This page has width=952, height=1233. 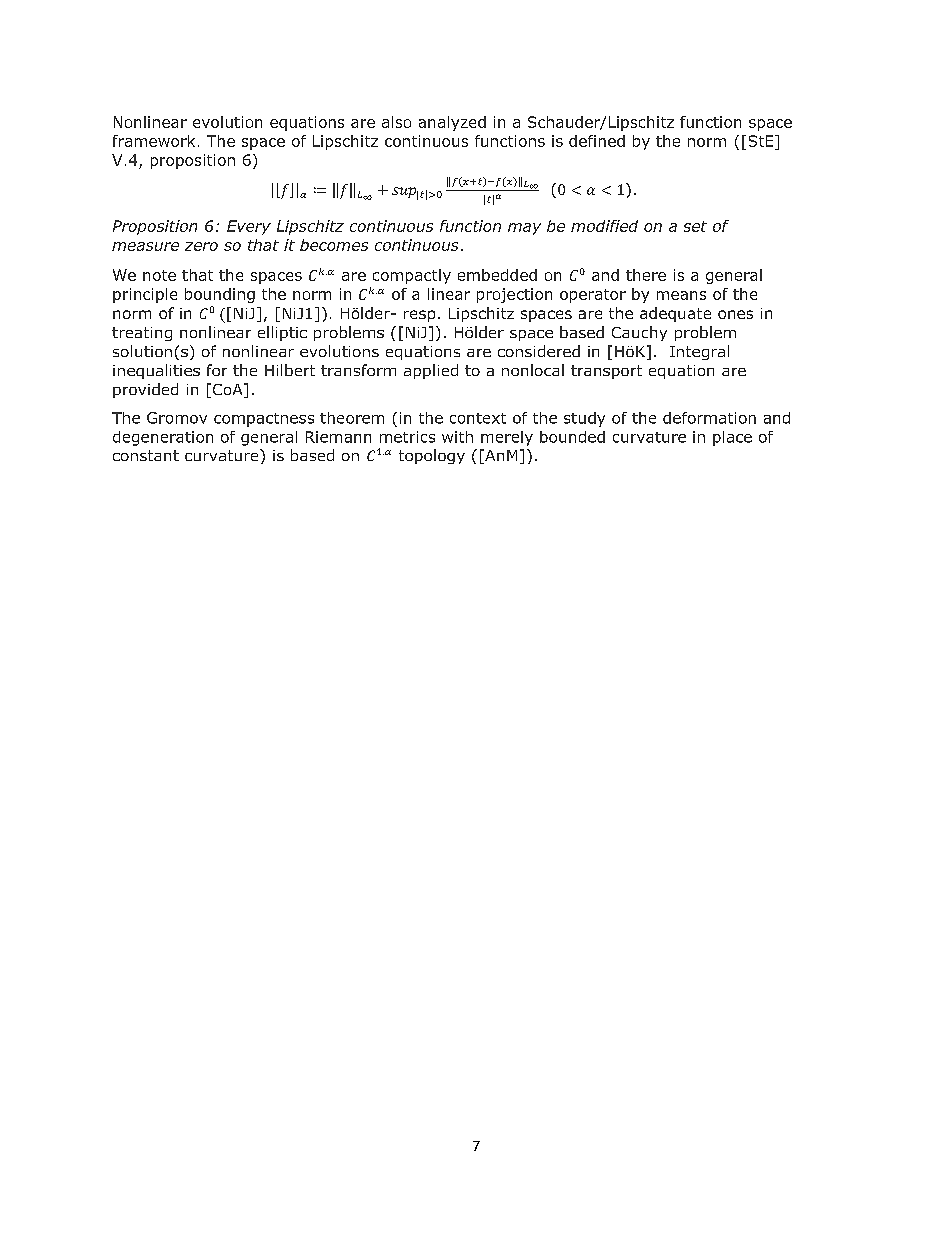 I want to click on zero, so click(x=201, y=246).
